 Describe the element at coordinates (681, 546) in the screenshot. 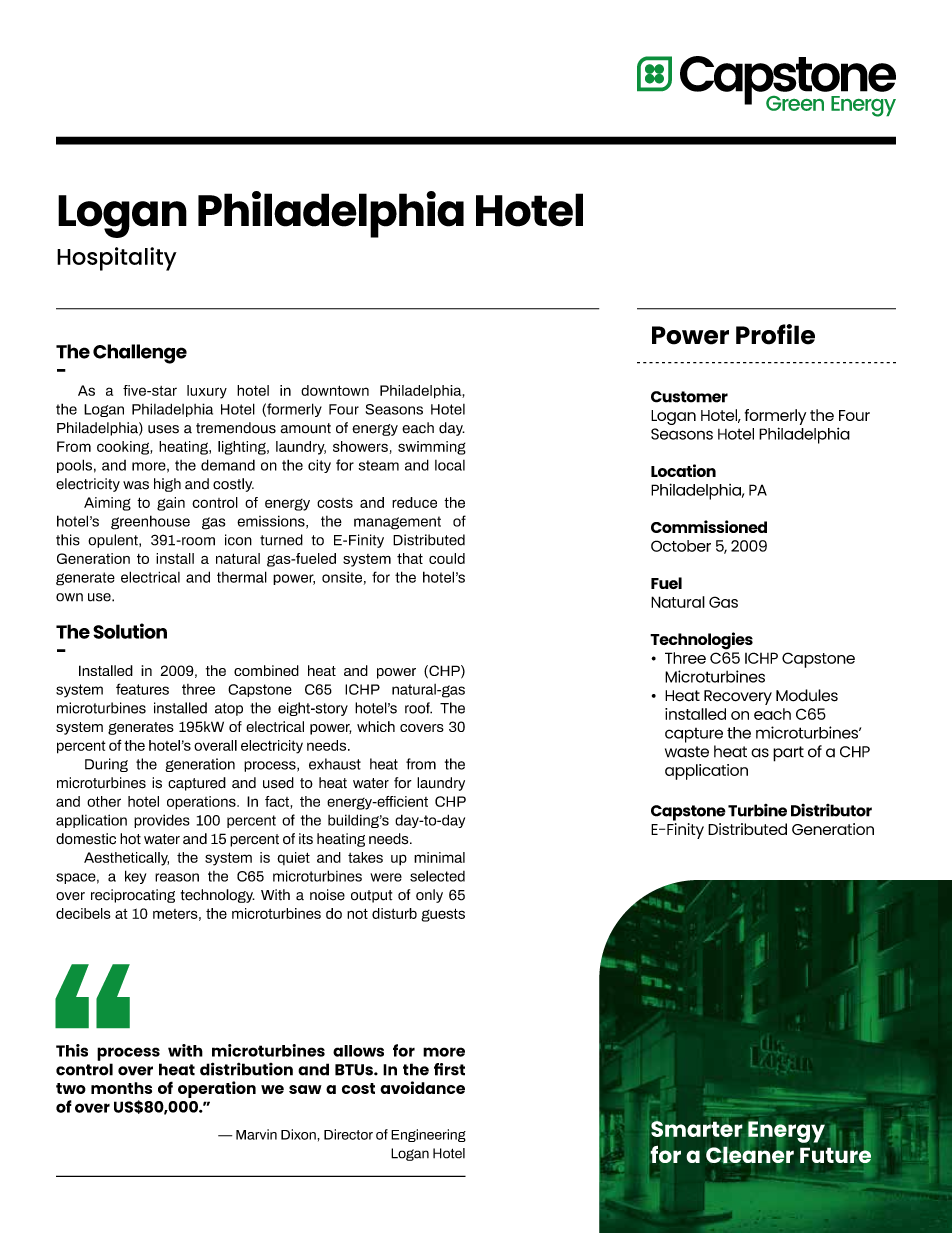

I see `October` at that location.
